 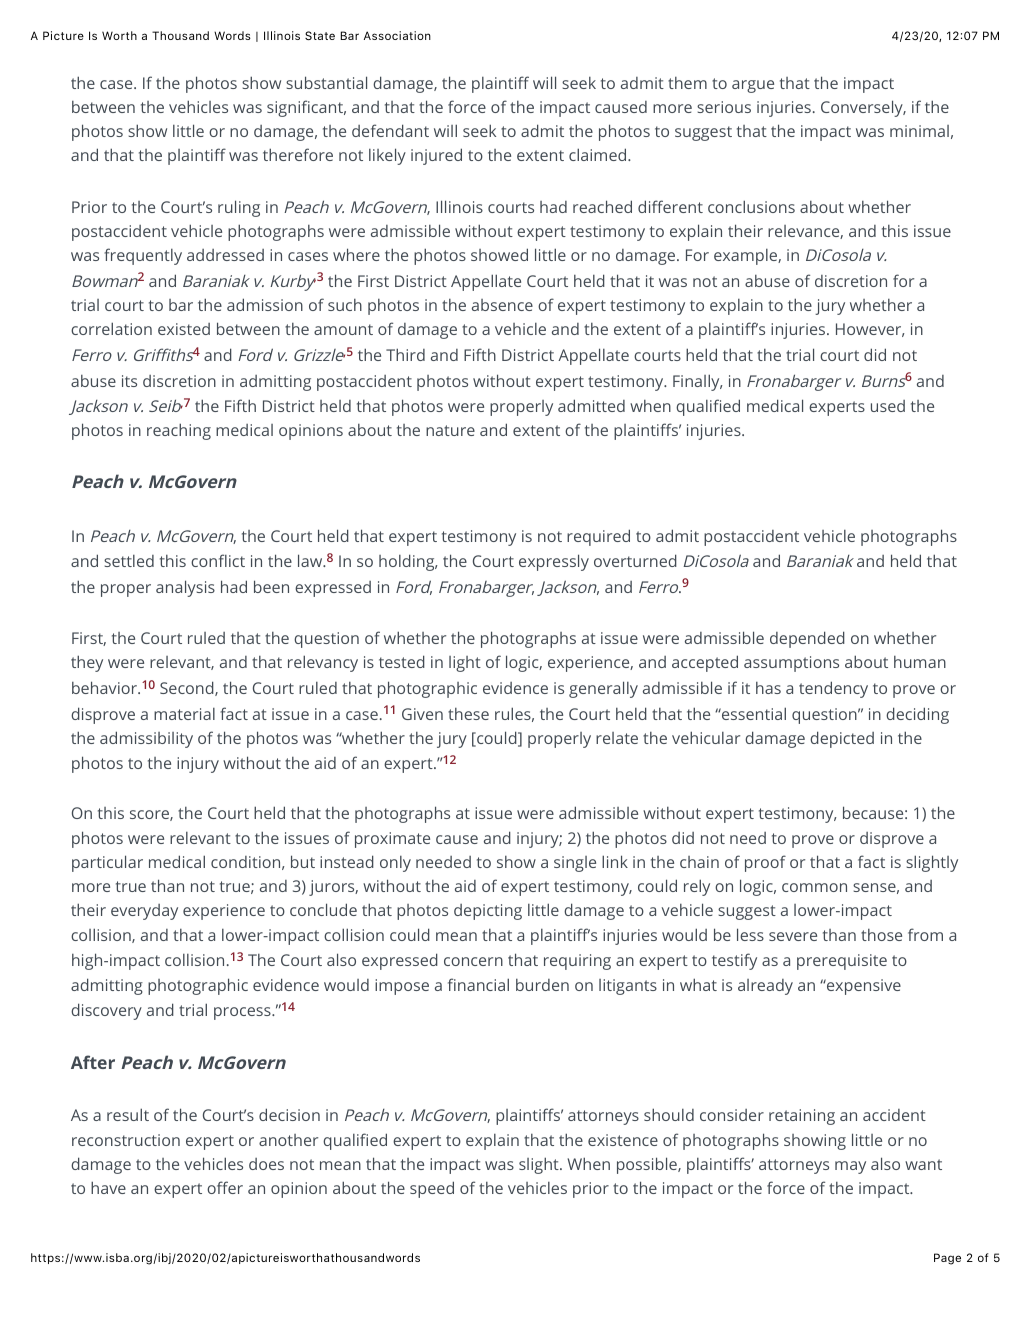 I want to click on existed, so click(x=184, y=329).
